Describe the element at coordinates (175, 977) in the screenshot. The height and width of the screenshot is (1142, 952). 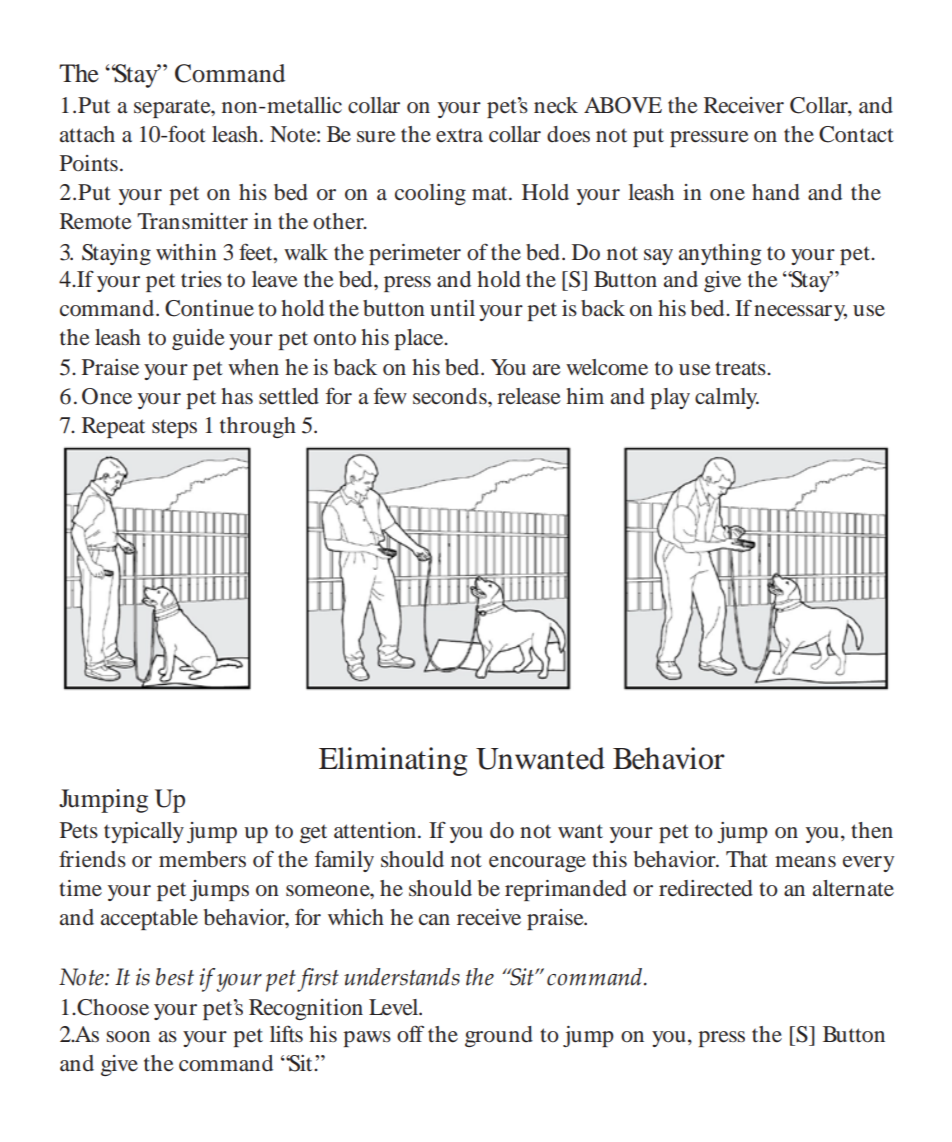
I see `best` at that location.
